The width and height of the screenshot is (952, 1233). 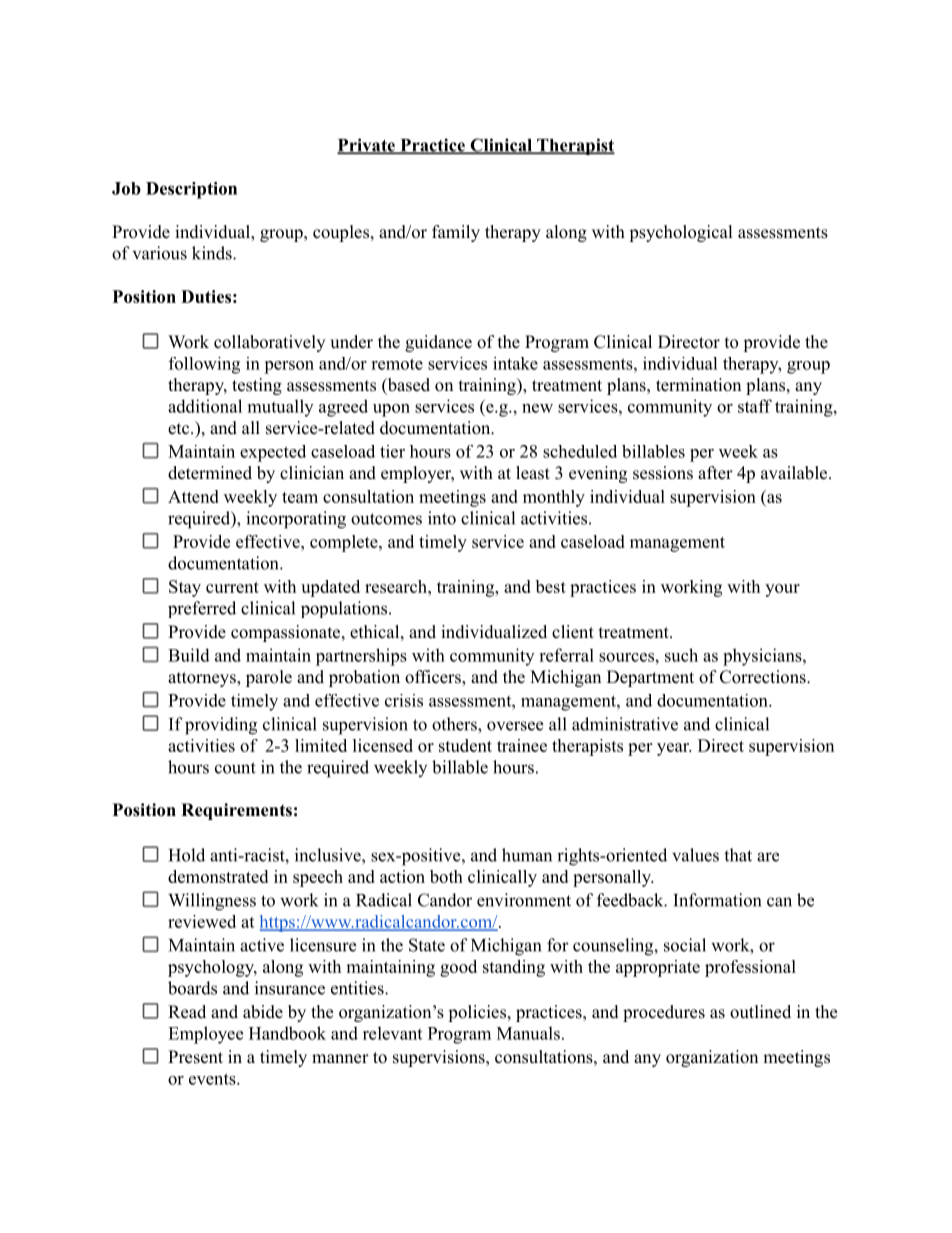 What do you see at coordinates (195, 1057) in the screenshot?
I see `Present` at bounding box center [195, 1057].
